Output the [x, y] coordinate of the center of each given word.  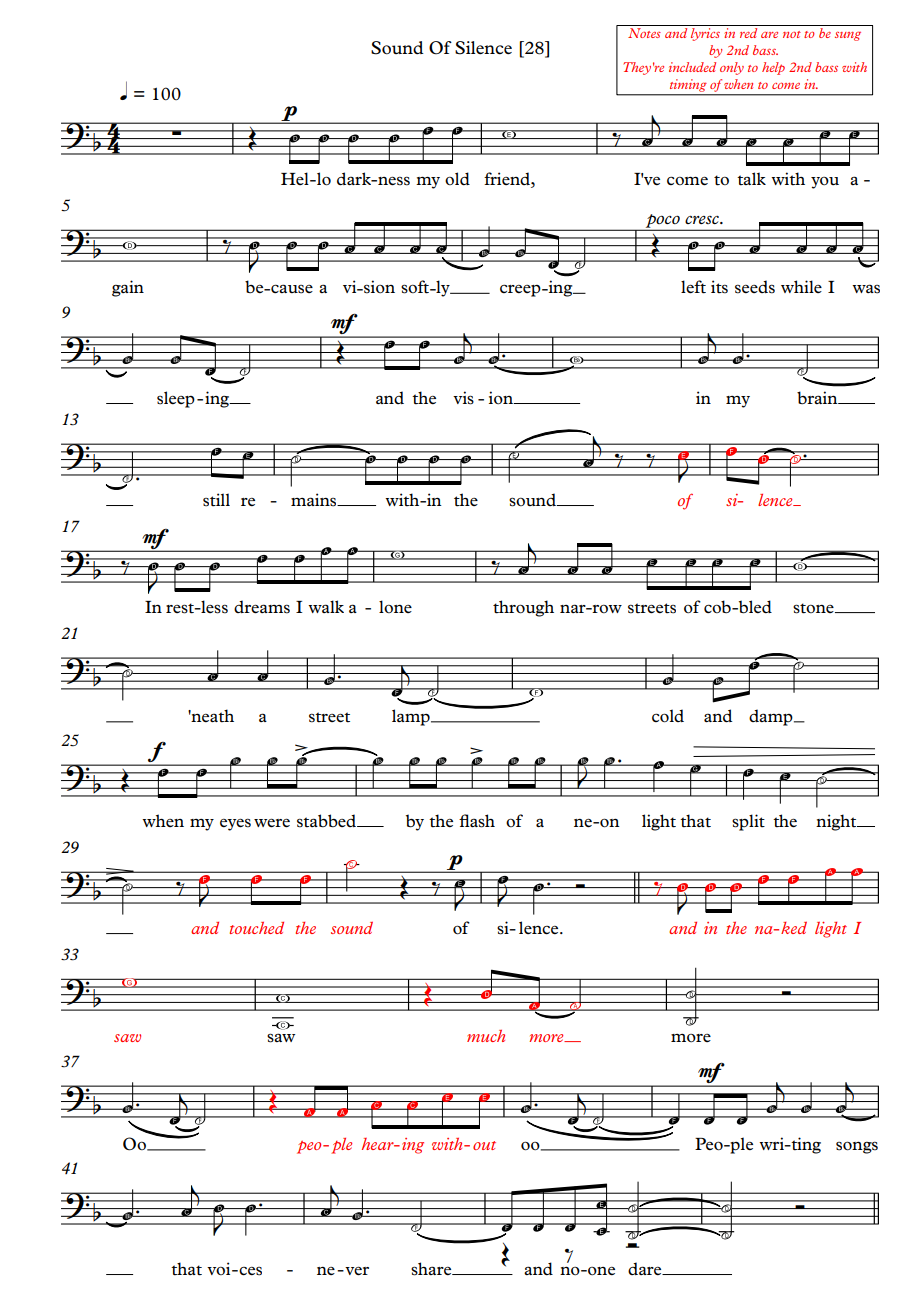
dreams [262, 607]
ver [356, 1271]
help [773, 68]
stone [814, 608]
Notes [644, 33]
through [523, 608]
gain [128, 288]
